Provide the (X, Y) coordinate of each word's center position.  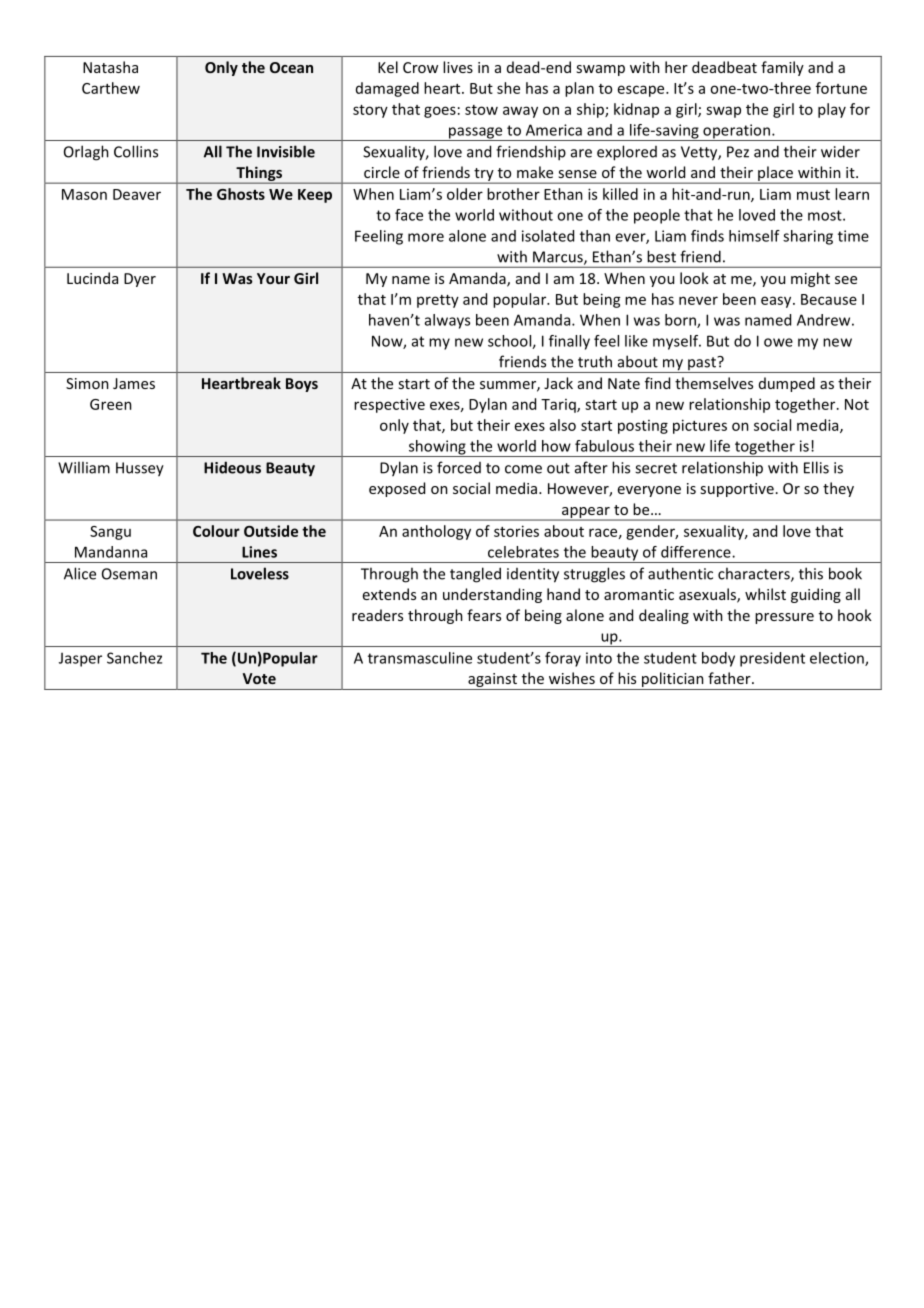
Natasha (110, 67)
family (782, 68)
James (134, 383)
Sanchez (134, 658)
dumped (787, 384)
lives (458, 67)
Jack (558, 383)
